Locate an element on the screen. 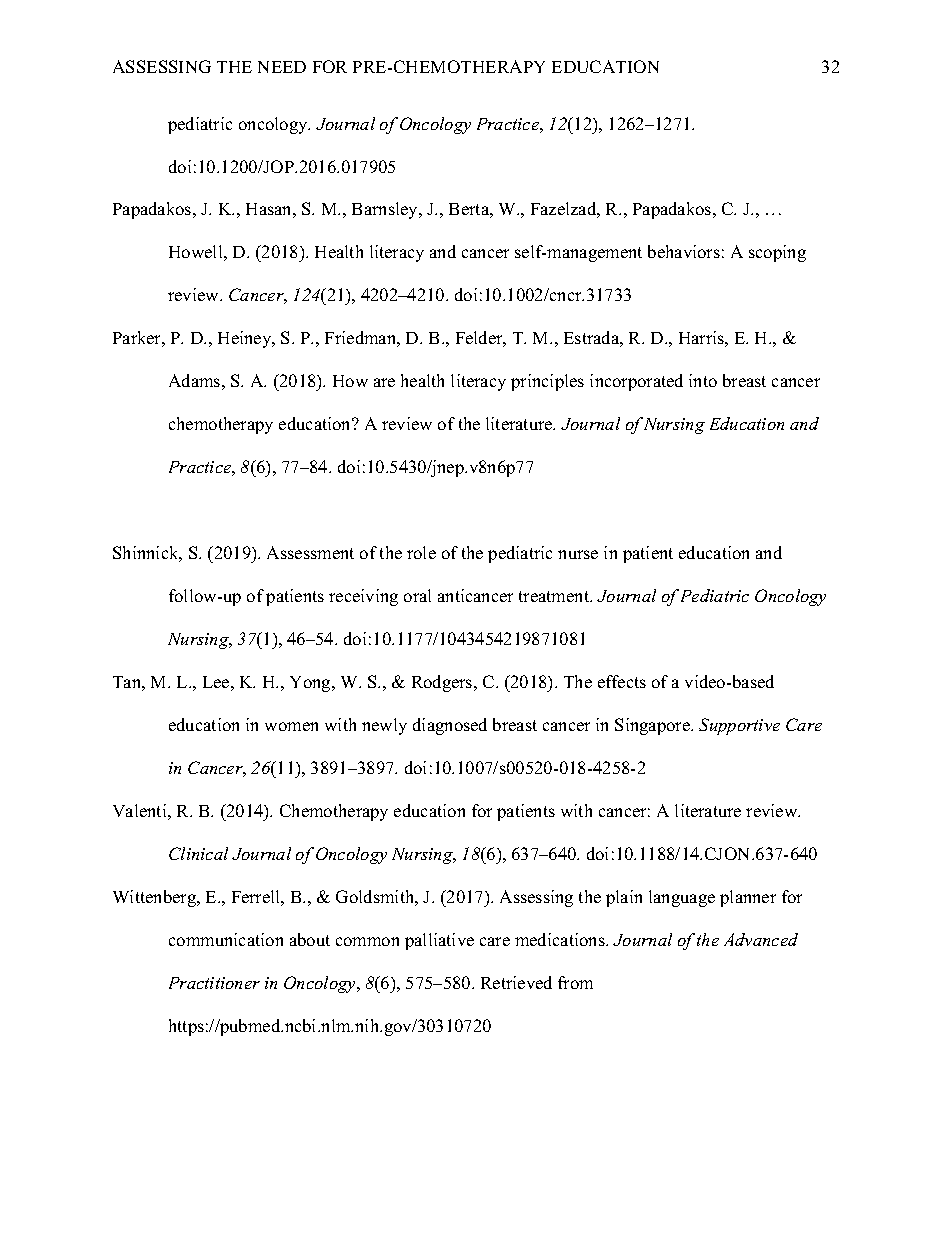 This screenshot has width=952, height=1233. Supportive is located at coordinates (739, 726).
